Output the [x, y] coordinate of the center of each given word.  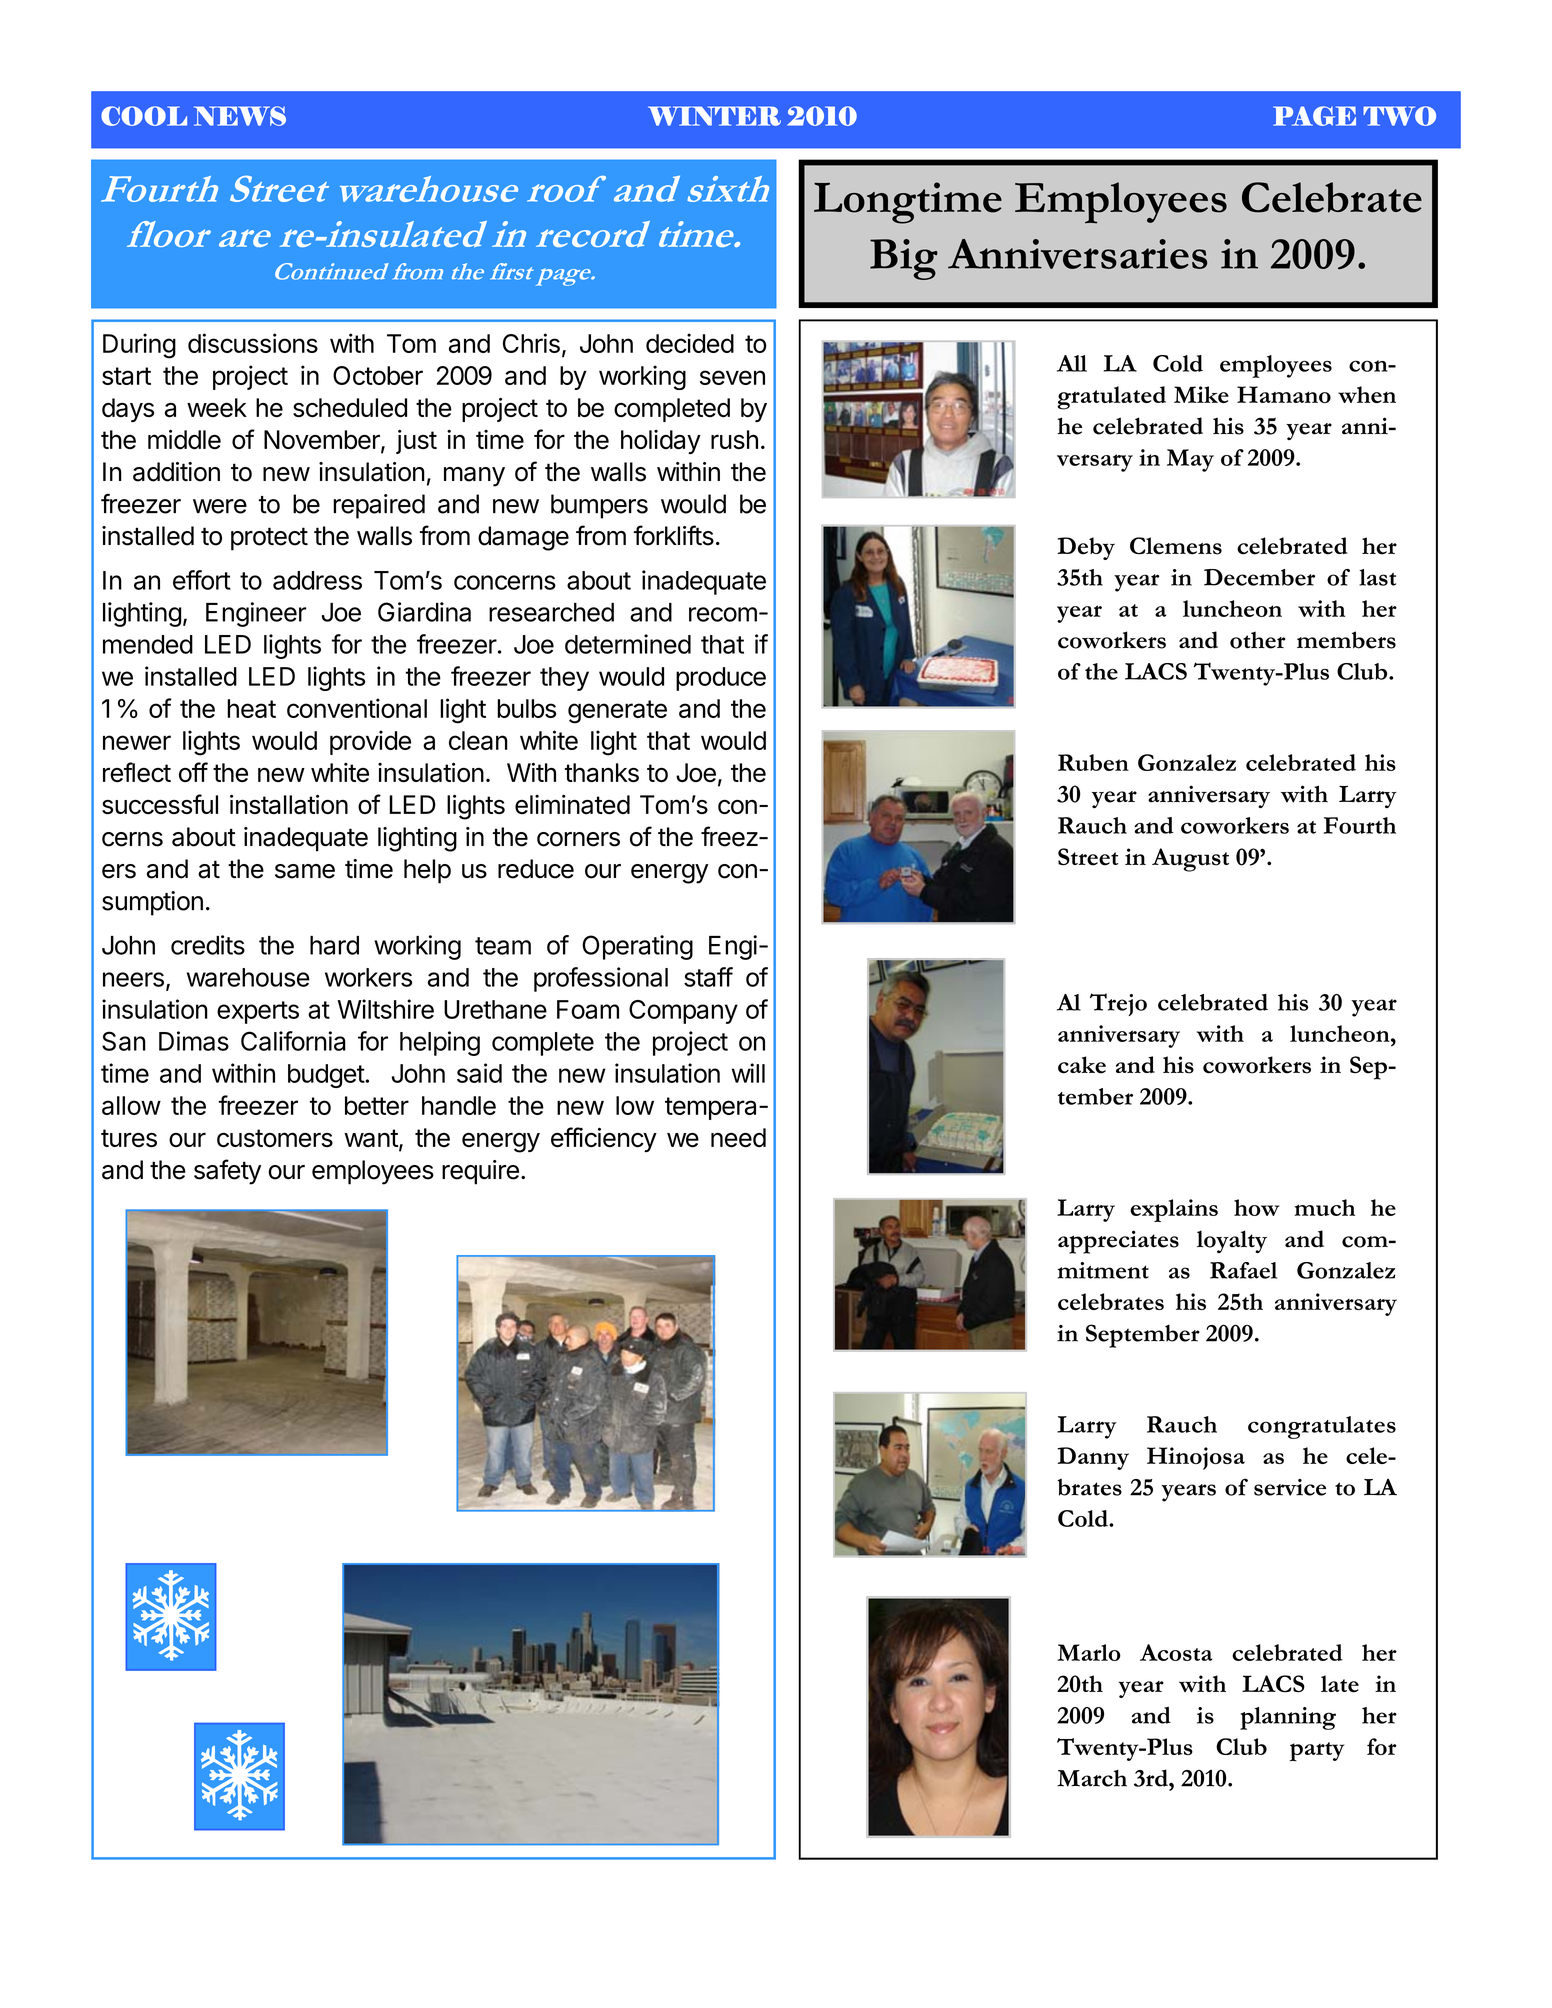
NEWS [240, 116]
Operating [637, 947]
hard [334, 945]
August [1190, 860]
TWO [1399, 116]
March [1092, 1778]
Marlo [1089, 1652]
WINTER [714, 116]
